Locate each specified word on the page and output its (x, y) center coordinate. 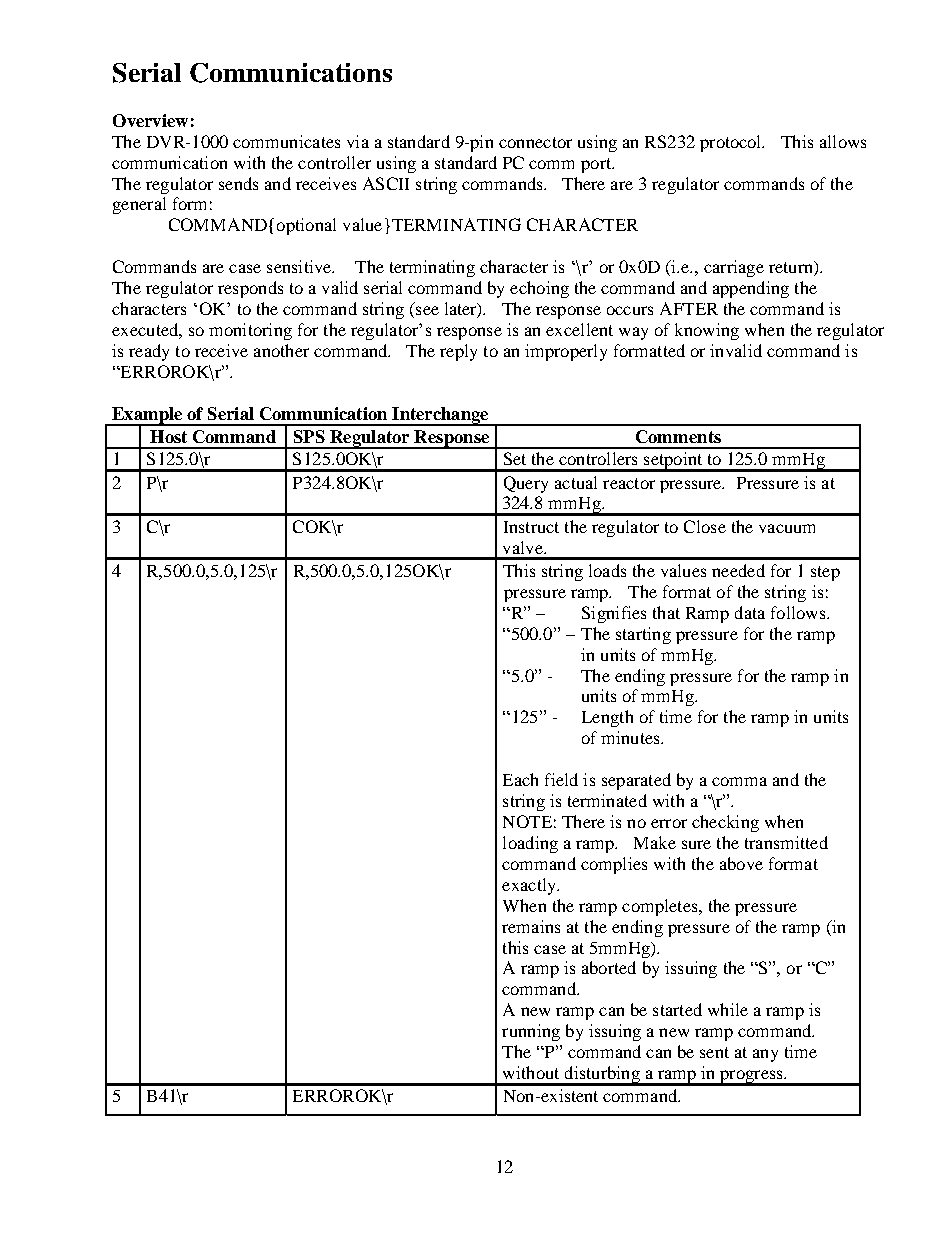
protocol (732, 143)
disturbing (602, 1076)
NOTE (527, 821)
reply (458, 352)
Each (520, 779)
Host (168, 436)
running (531, 1032)
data (750, 612)
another (281, 350)
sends (238, 183)
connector (535, 142)
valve (524, 547)
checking (725, 823)
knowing (707, 331)
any (765, 1055)
